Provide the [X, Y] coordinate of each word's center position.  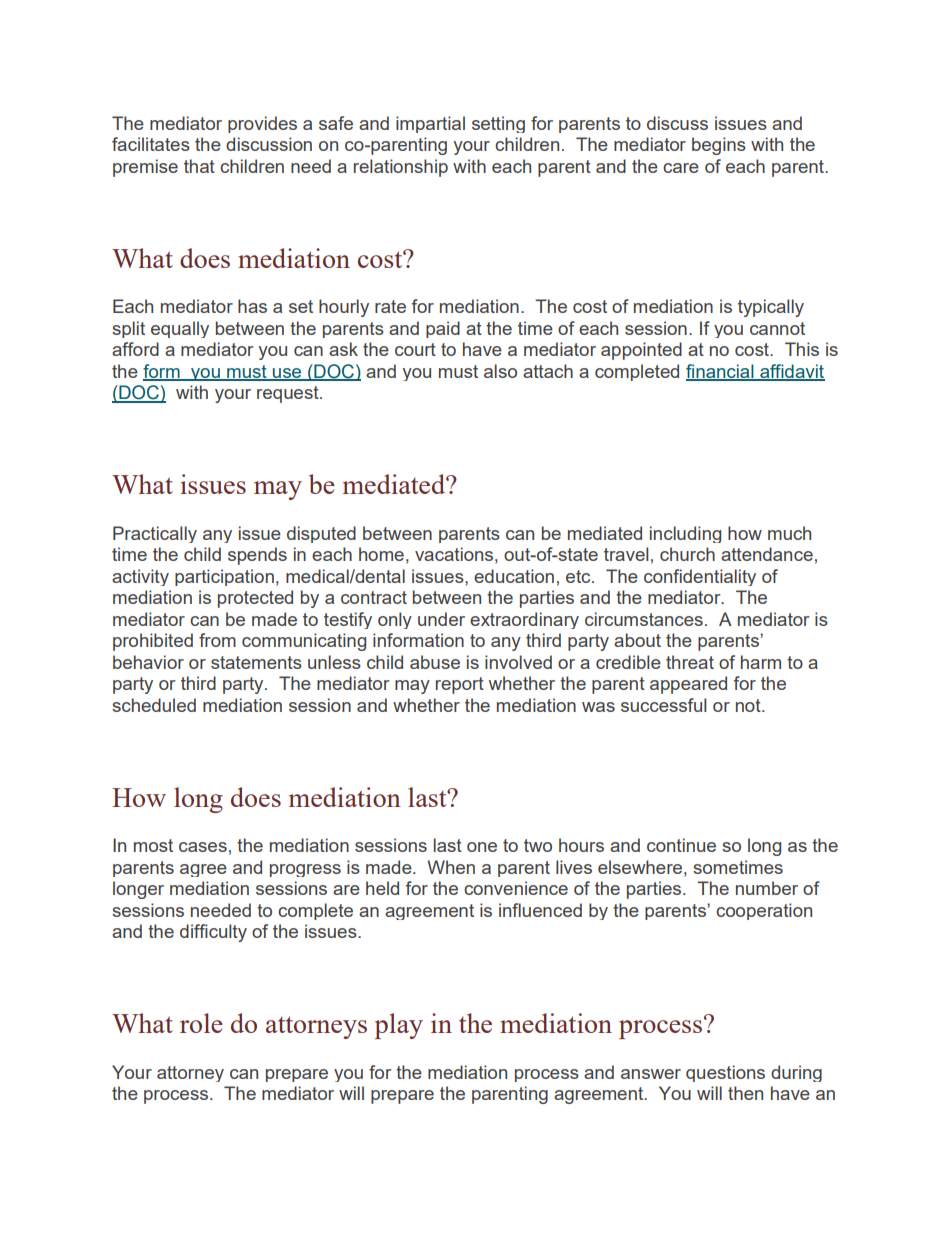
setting [498, 124]
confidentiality [700, 577]
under [441, 619]
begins [719, 146]
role [201, 1023]
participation [224, 577]
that [199, 166]
